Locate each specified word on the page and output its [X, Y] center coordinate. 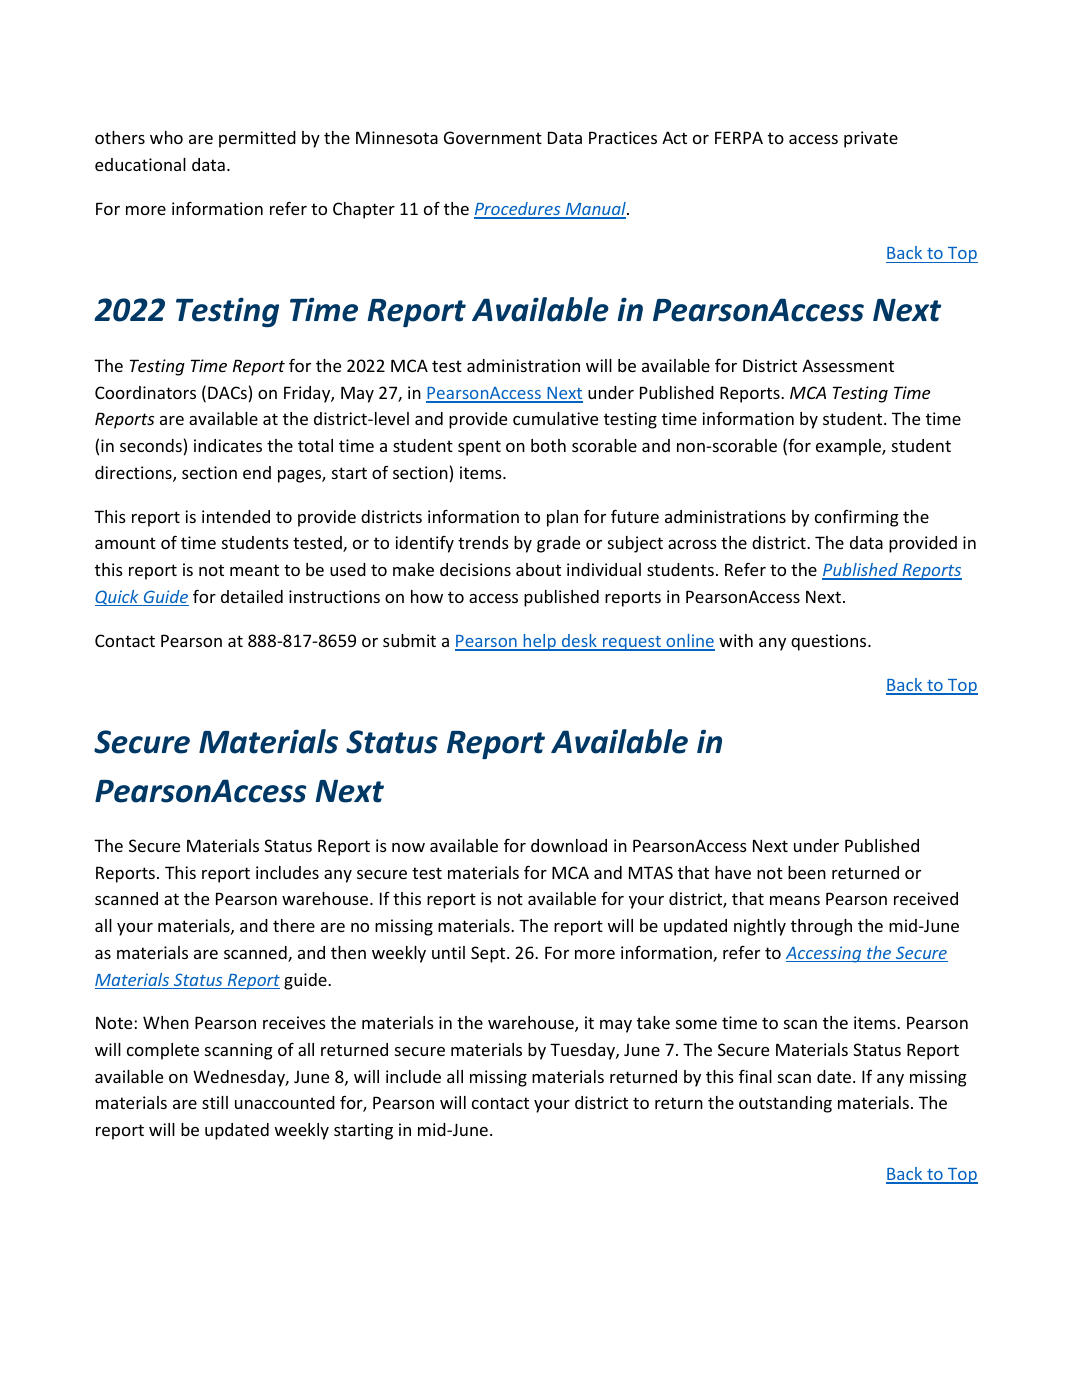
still [215, 1102]
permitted [257, 139]
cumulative [555, 418]
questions [830, 642]
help [539, 642]
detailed [252, 596]
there [294, 925]
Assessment [848, 365]
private [871, 139]
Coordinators [145, 392]
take [653, 1022]
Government [493, 137]
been [807, 872]
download [569, 845]
